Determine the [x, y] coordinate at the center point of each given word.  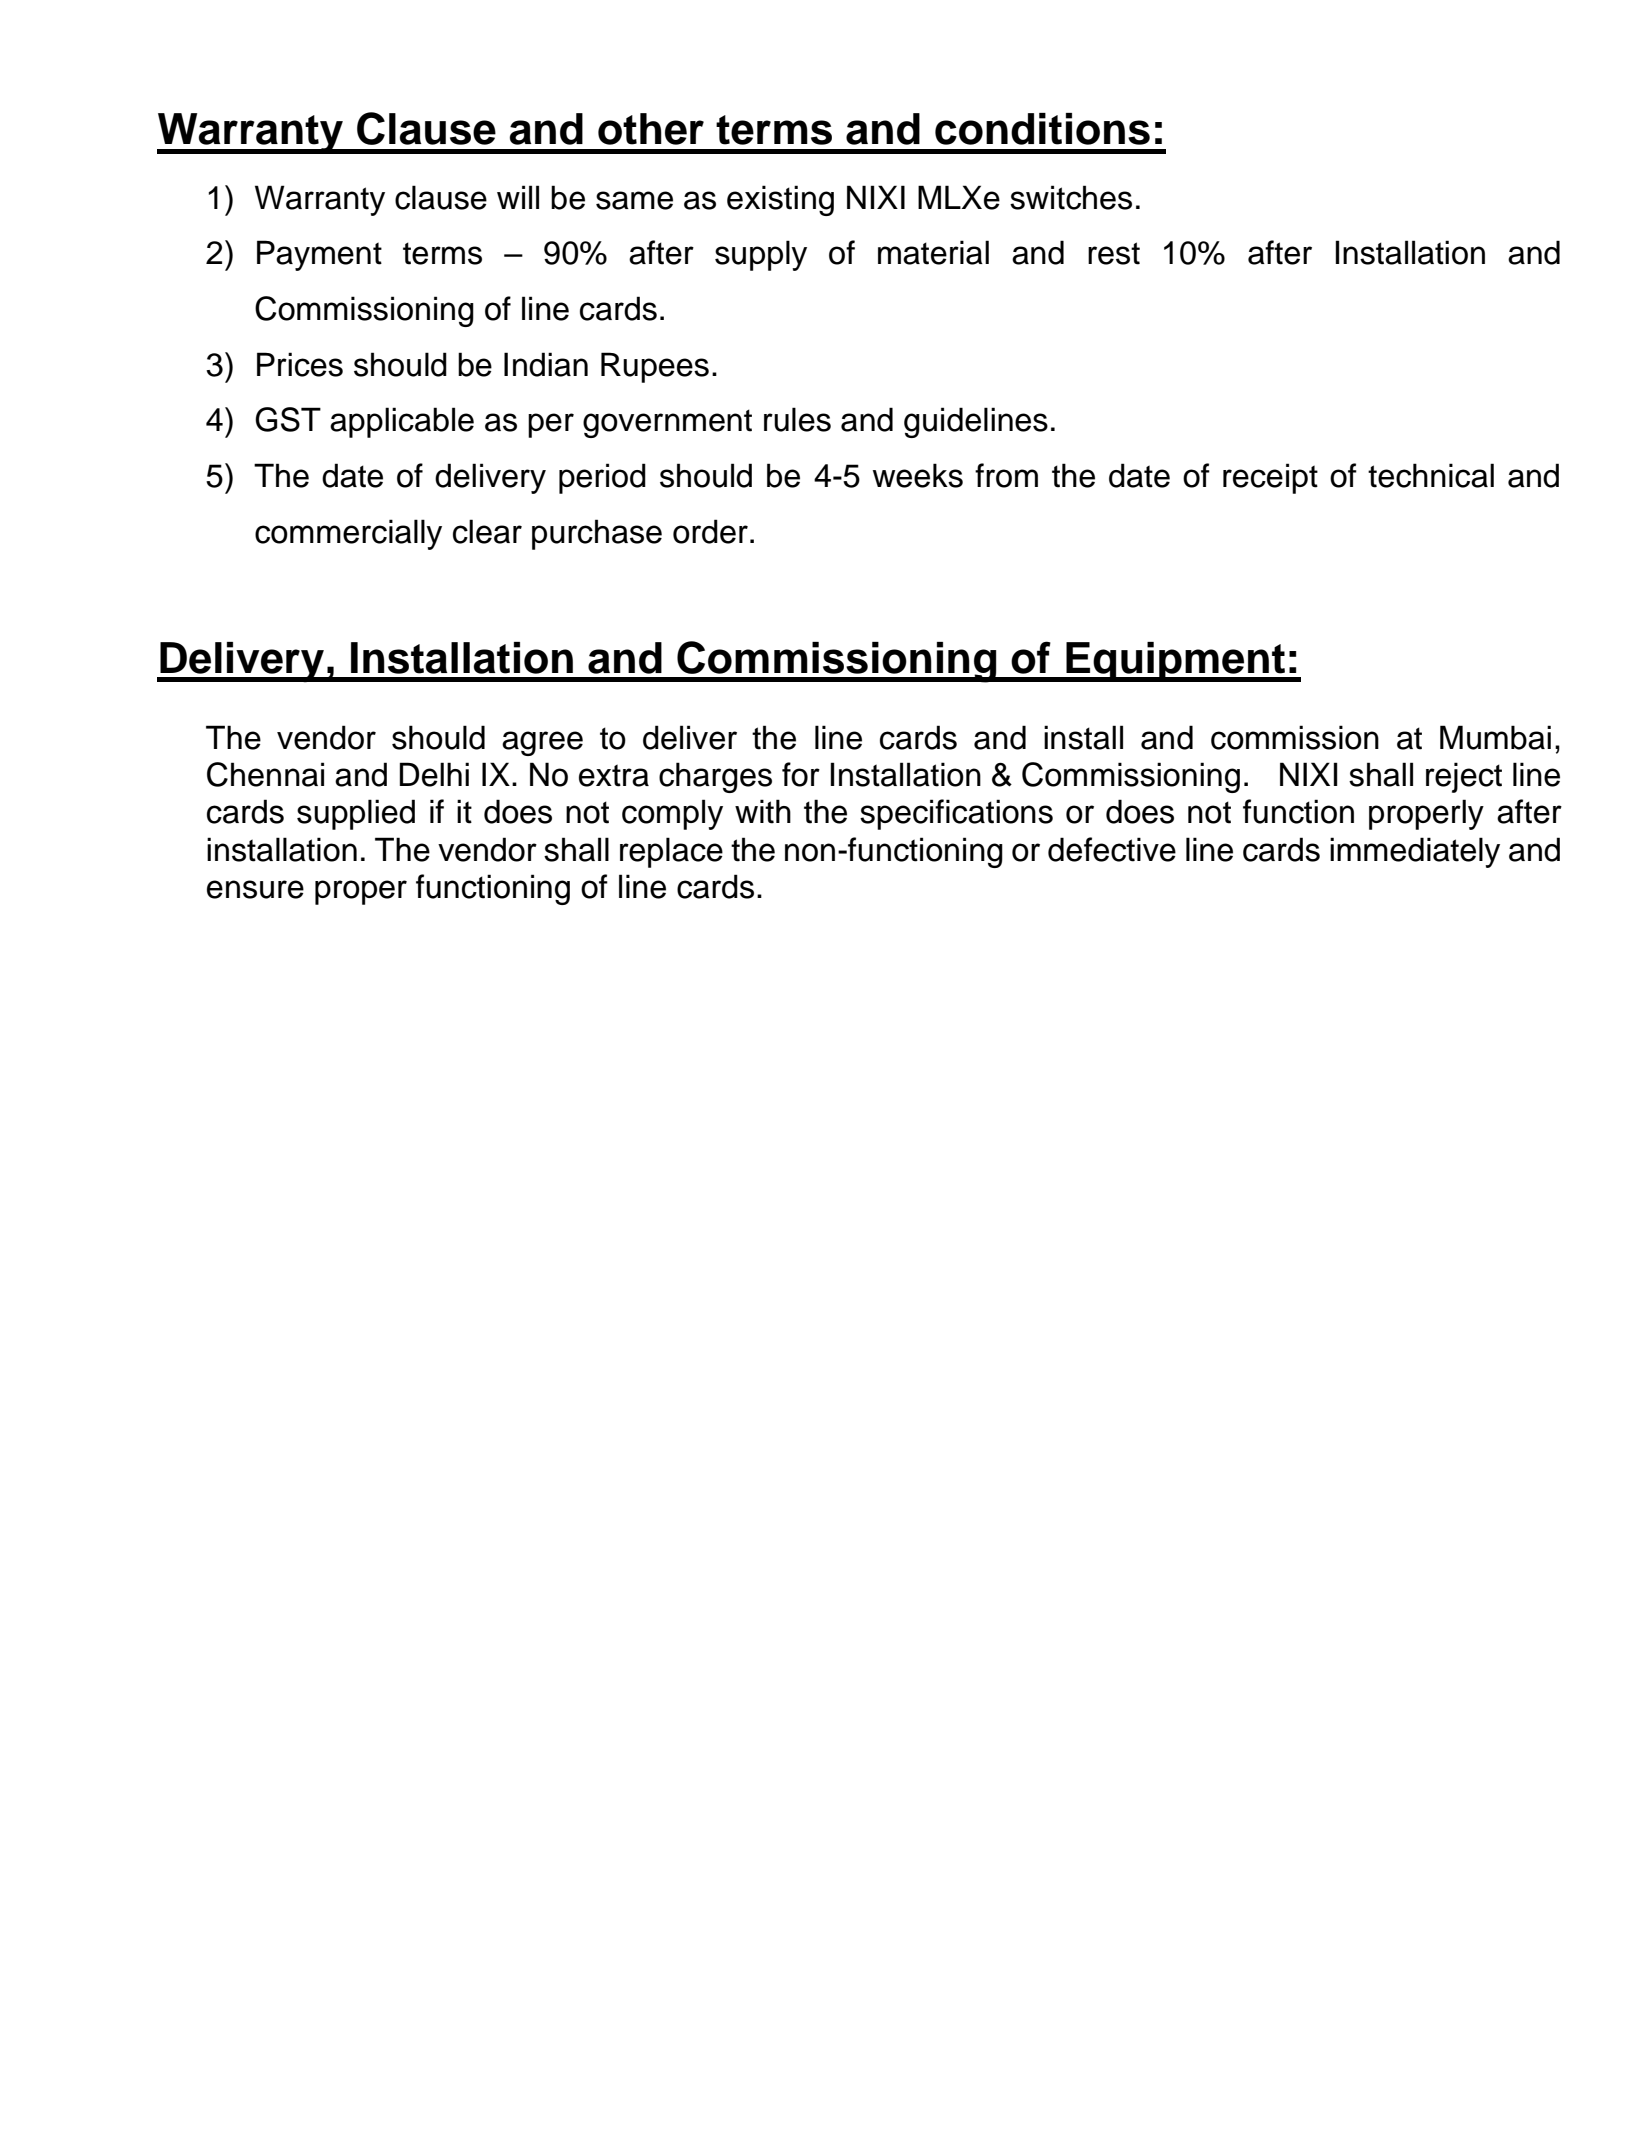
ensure [255, 889]
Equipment [1176, 662]
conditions [1042, 129]
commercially [348, 534]
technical [1431, 475]
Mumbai [1495, 737]
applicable [402, 422]
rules [797, 419]
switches [1071, 197]
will [518, 197]
